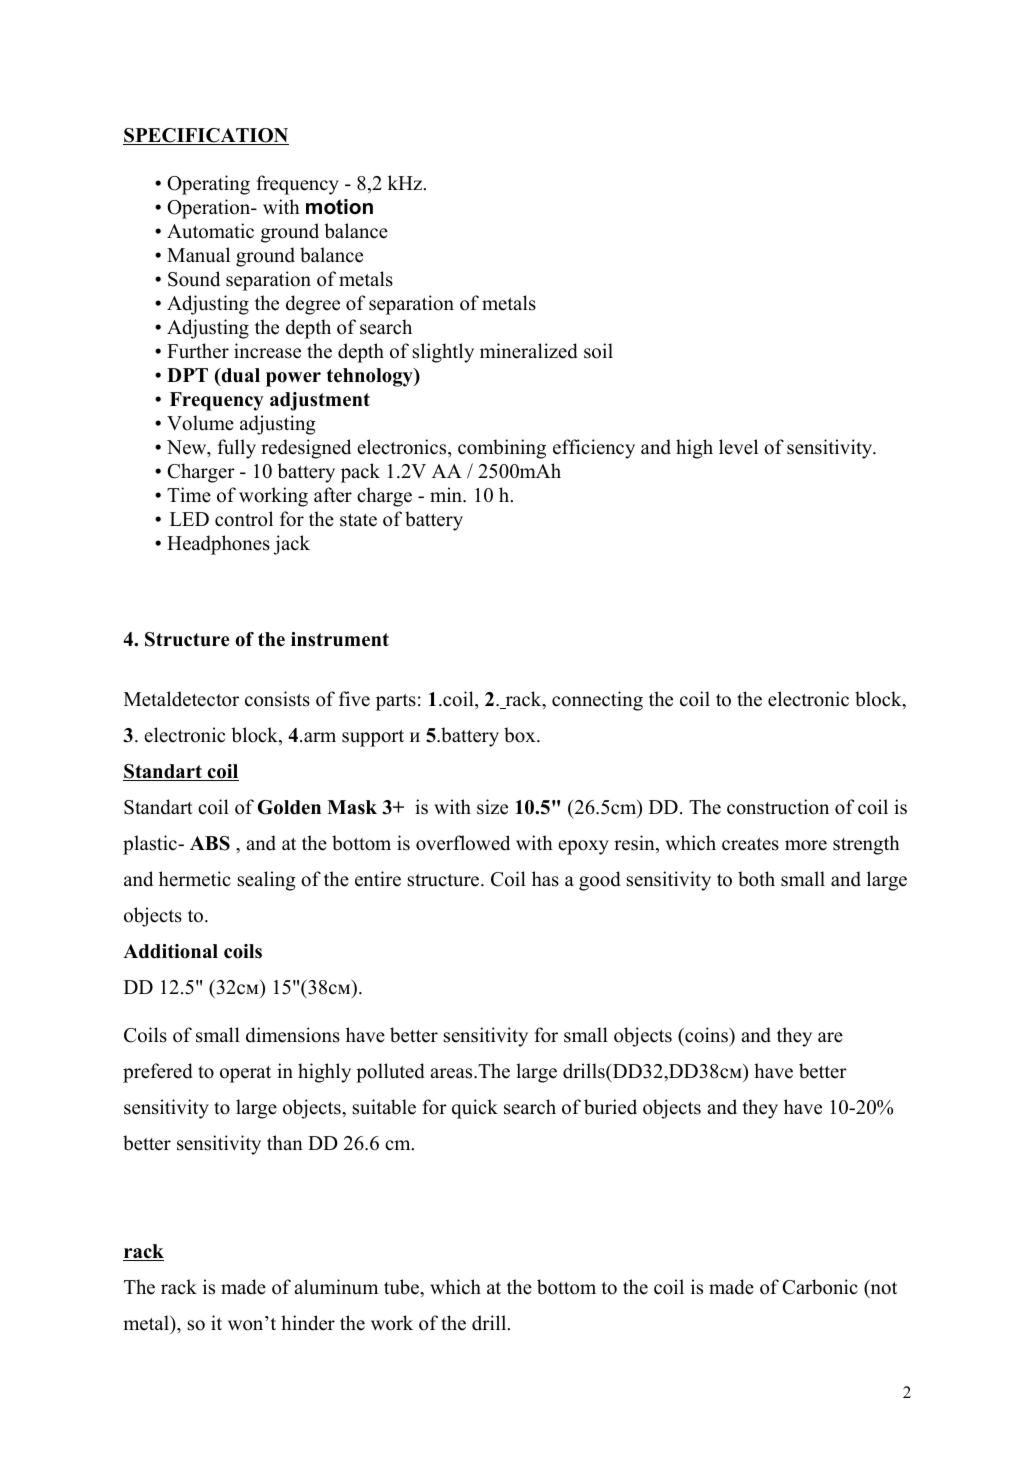  What do you see at coordinates (206, 136) in the document?
I see `SPECIFICATION` at bounding box center [206, 136].
